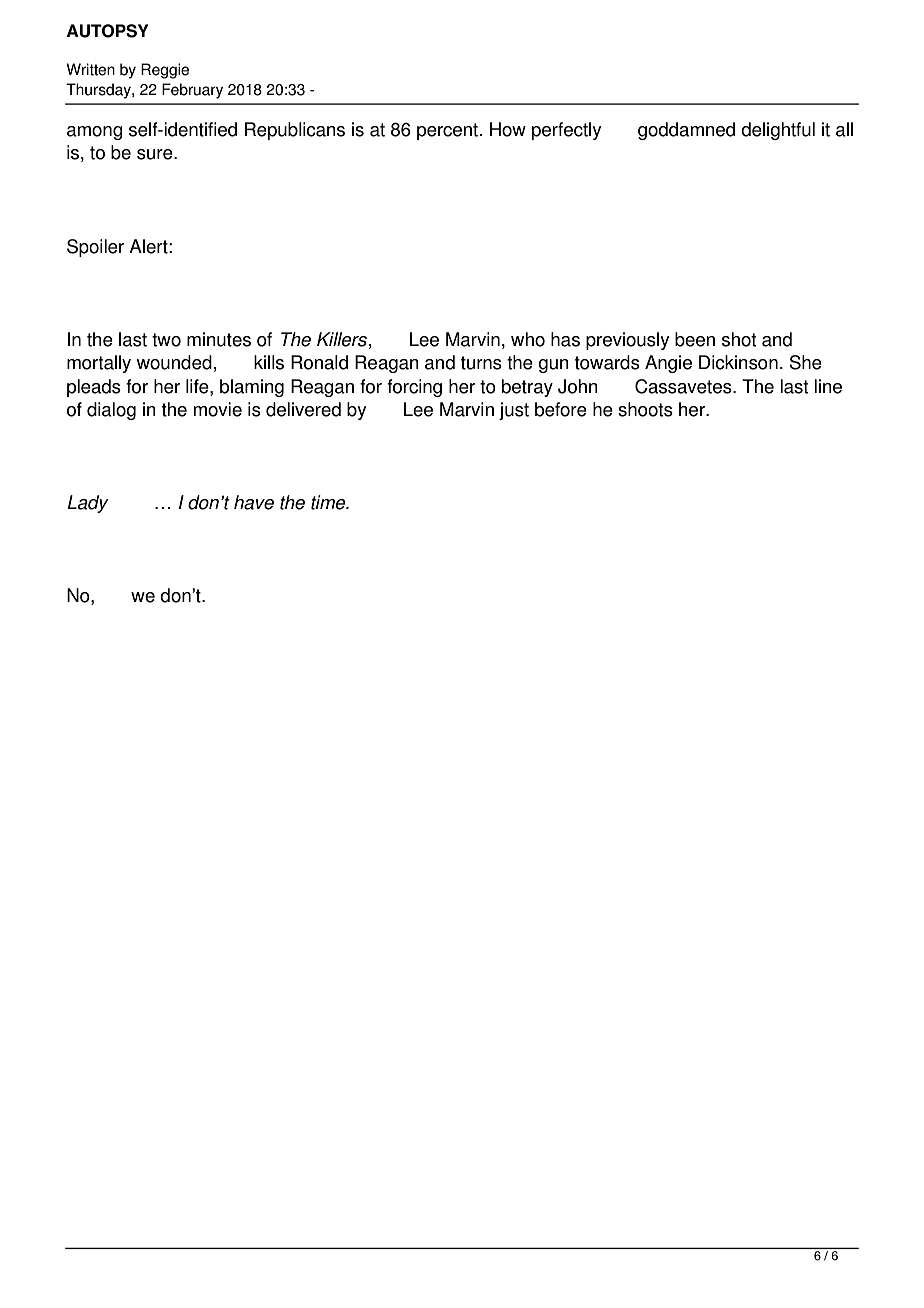  I want to click on Spoiler, so click(95, 248).
